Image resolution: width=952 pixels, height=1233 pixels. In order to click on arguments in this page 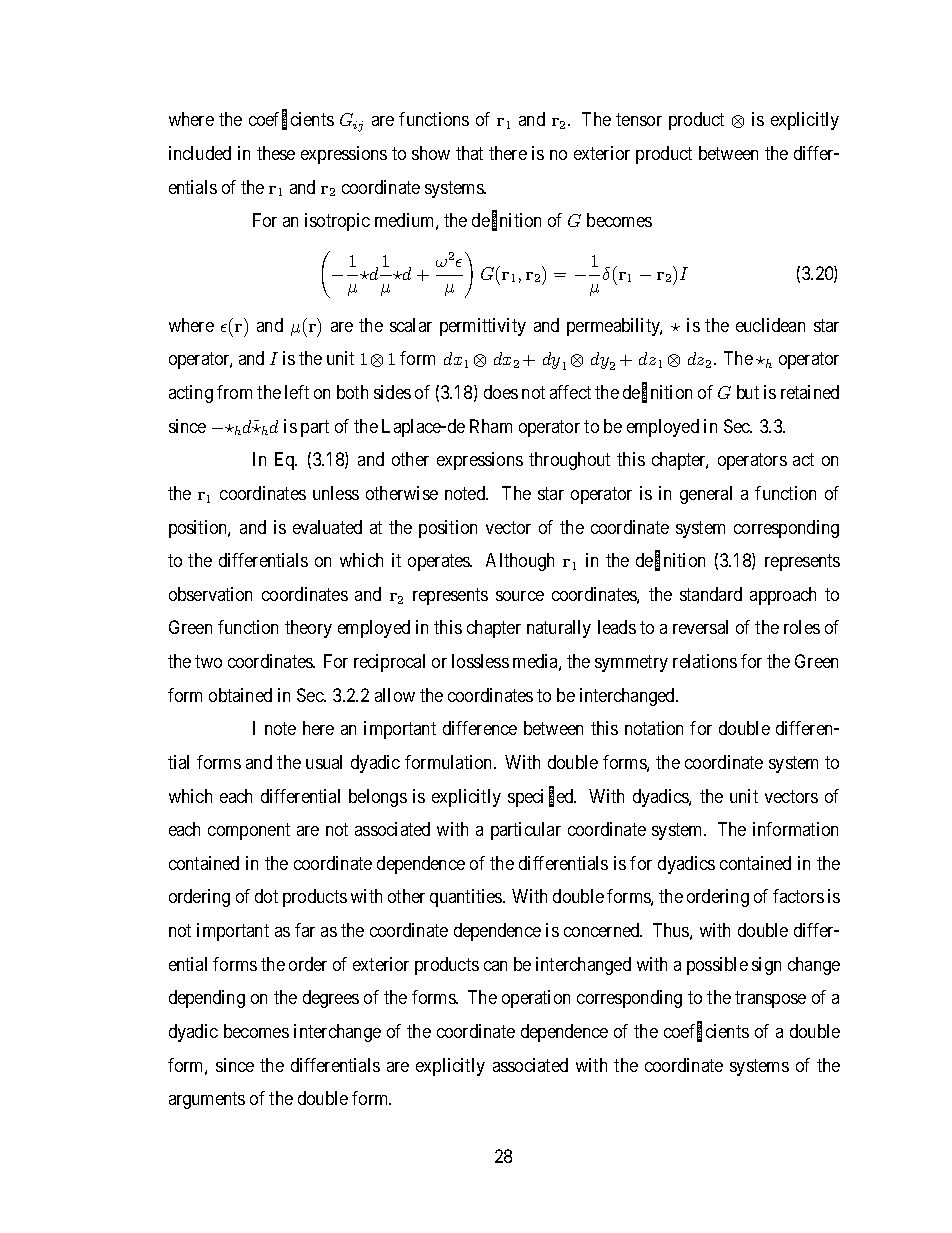, I will do `click(207, 1100)`.
